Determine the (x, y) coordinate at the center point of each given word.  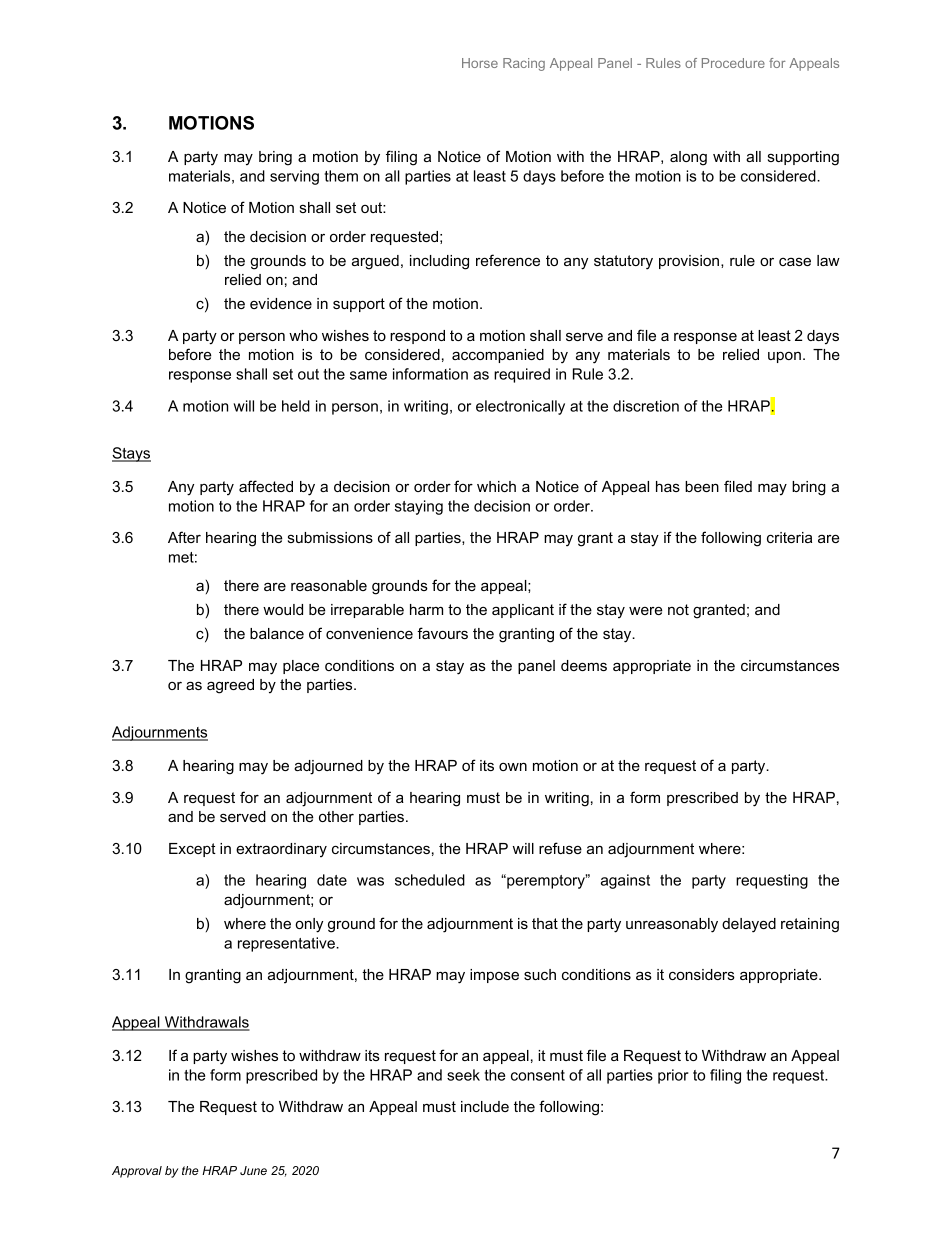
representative (287, 944)
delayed (749, 925)
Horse (480, 63)
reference (508, 260)
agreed (230, 686)
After (184, 537)
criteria (789, 537)
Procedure (733, 63)
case (795, 261)
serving (294, 177)
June (253, 1170)
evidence (281, 303)
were (646, 610)
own (513, 766)
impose (494, 976)
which (496, 486)
